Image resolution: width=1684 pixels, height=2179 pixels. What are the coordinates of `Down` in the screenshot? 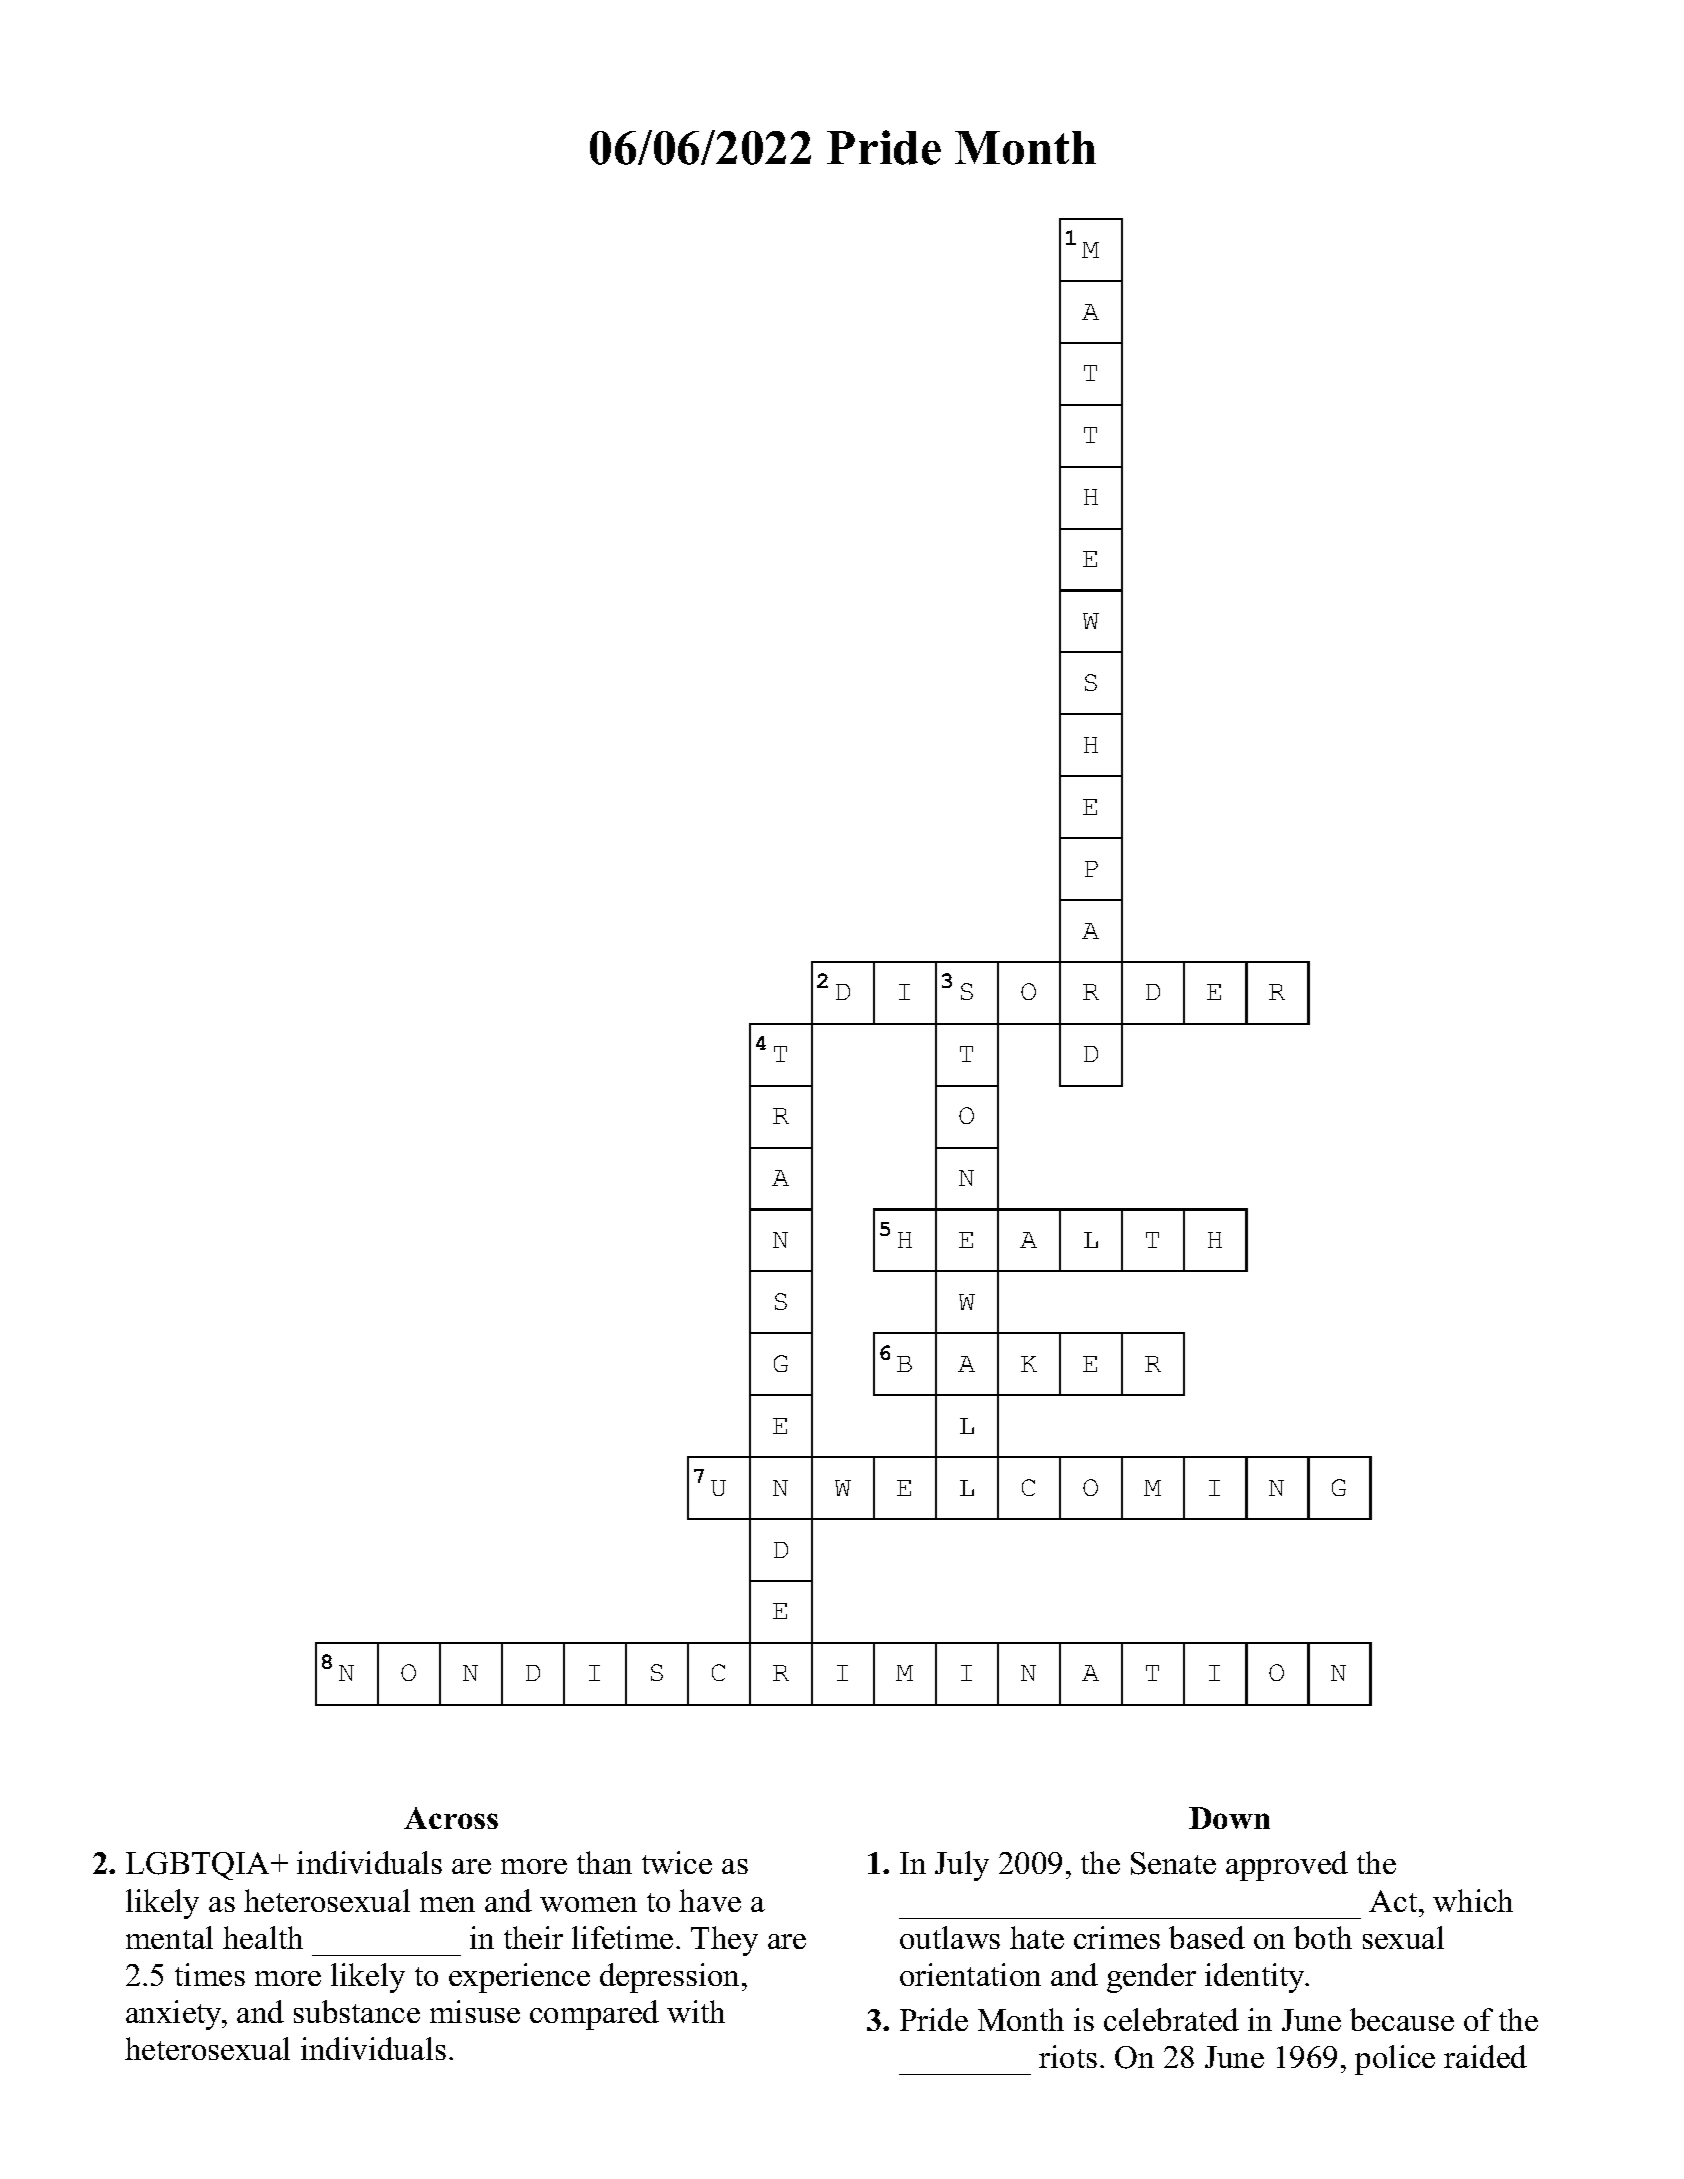 It's located at (1229, 1818).
